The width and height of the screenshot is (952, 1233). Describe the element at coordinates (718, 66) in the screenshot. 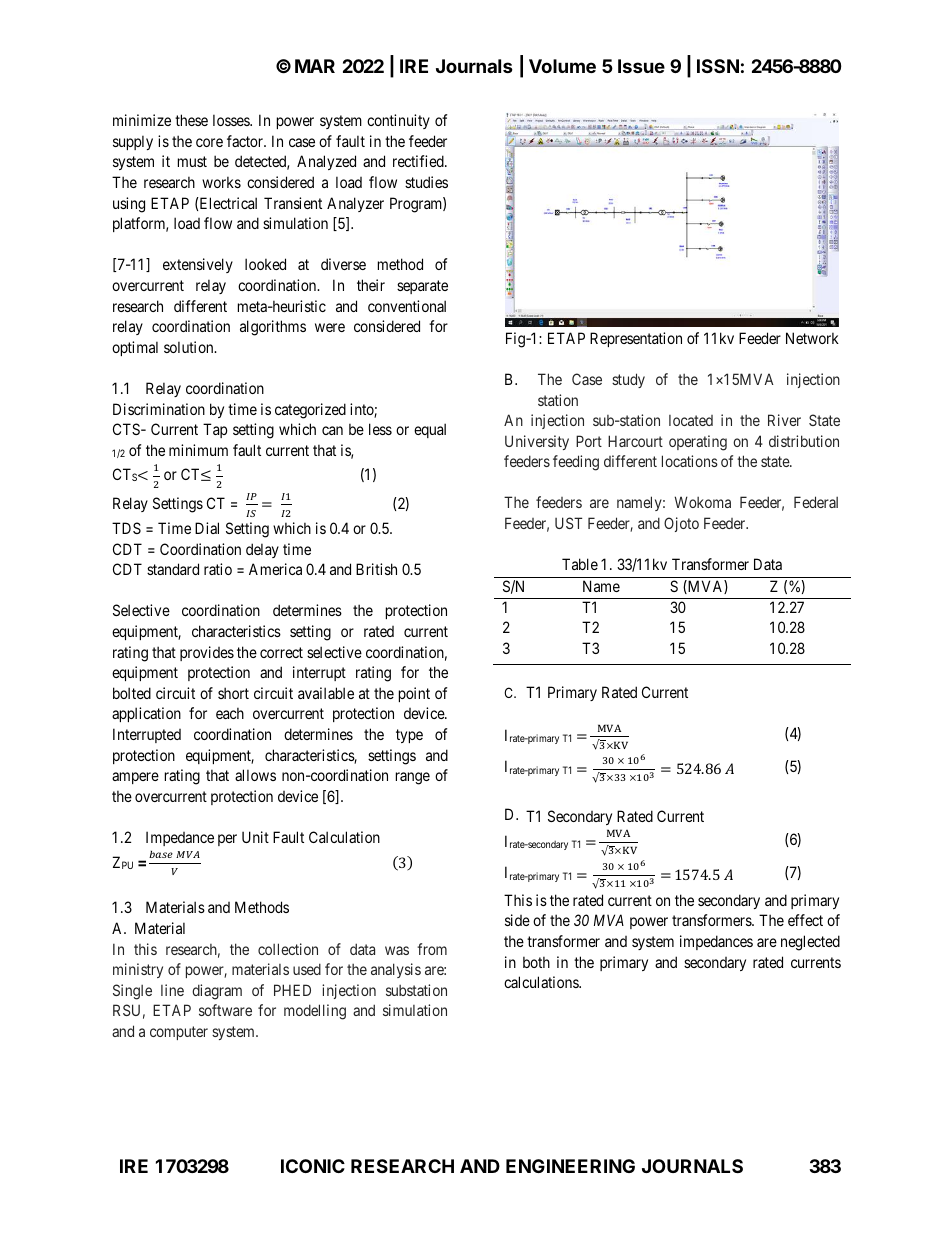

I see `ISSN` at that location.
